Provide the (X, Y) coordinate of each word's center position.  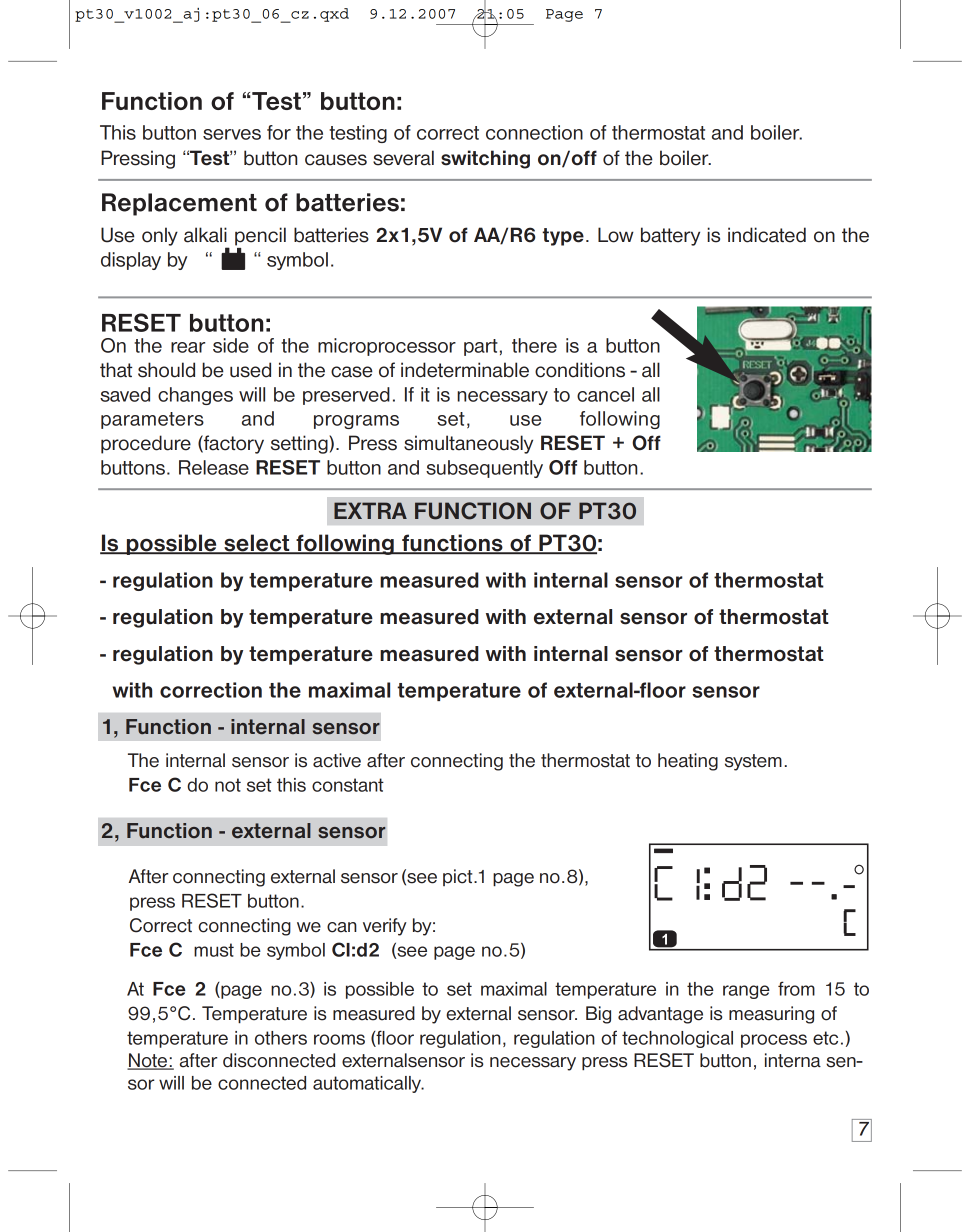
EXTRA (370, 510)
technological (677, 1039)
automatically (368, 1084)
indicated (767, 235)
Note (148, 1061)
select (257, 544)
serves (232, 134)
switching (485, 159)
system (753, 762)
